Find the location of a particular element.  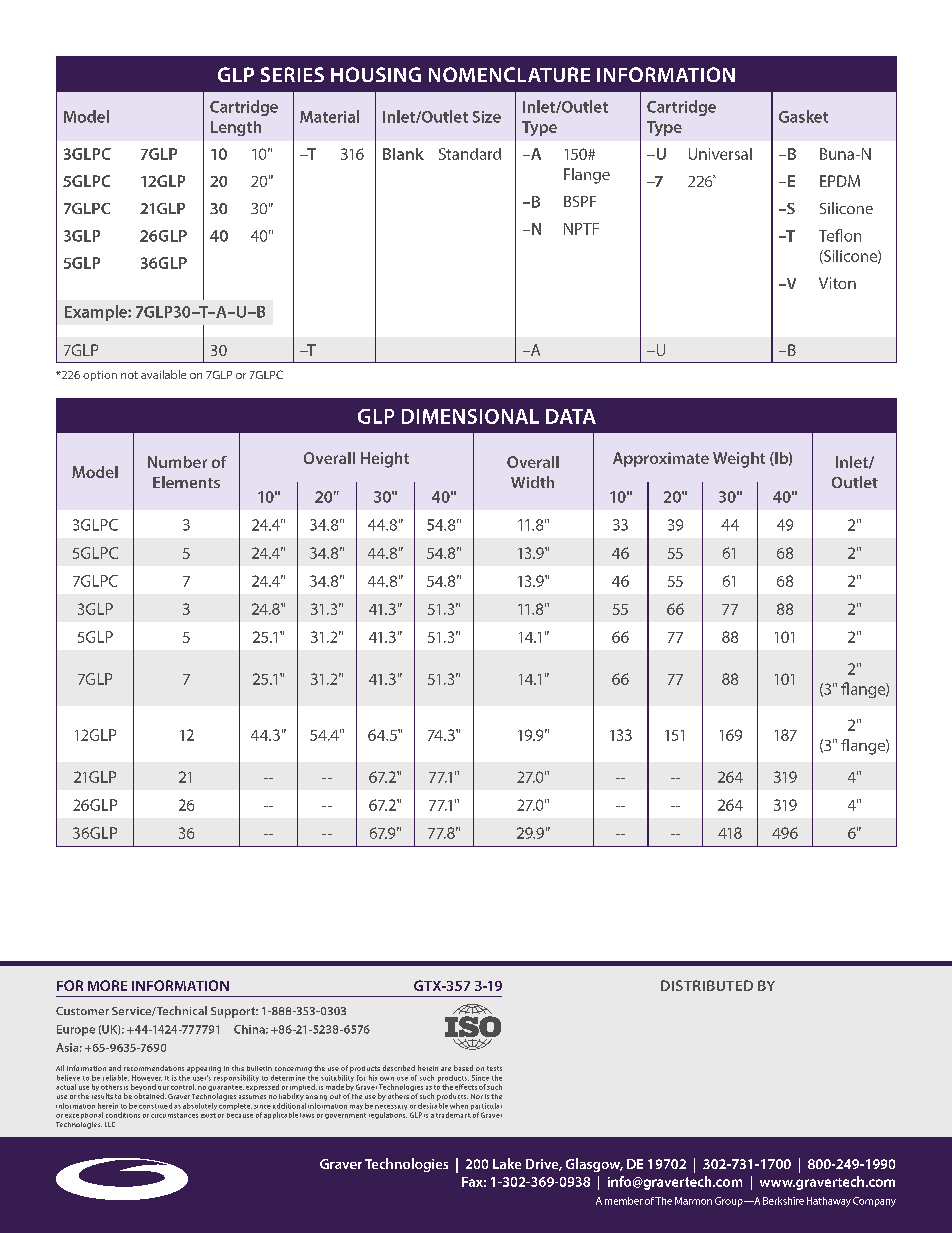

circumstances is located at coordinates (174, 1115).
